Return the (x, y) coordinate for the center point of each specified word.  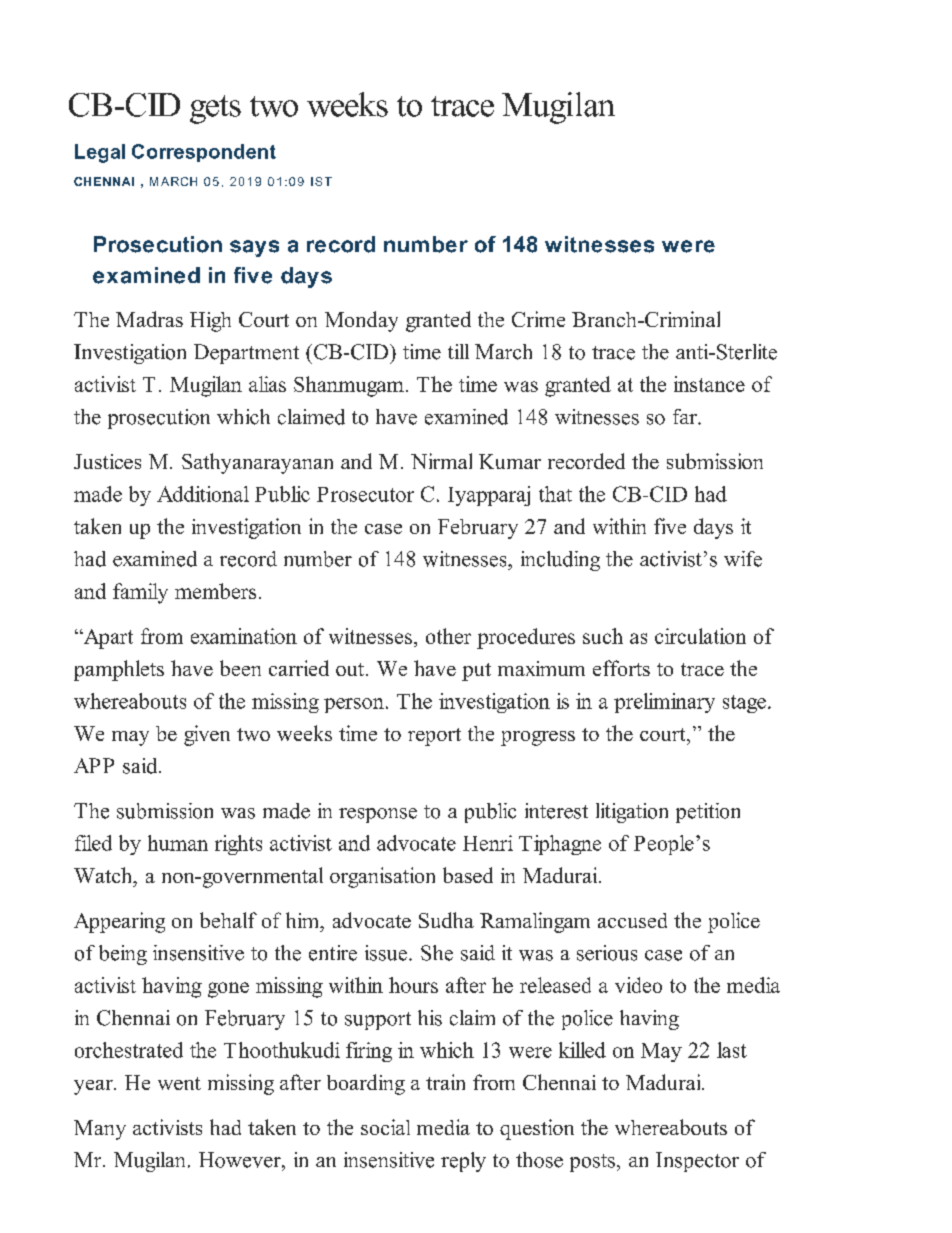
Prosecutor (365, 494)
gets (215, 109)
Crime (538, 319)
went (179, 1083)
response (378, 815)
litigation (632, 813)
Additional (203, 494)
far (686, 416)
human (178, 843)
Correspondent (204, 153)
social (385, 1127)
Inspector (697, 1162)
